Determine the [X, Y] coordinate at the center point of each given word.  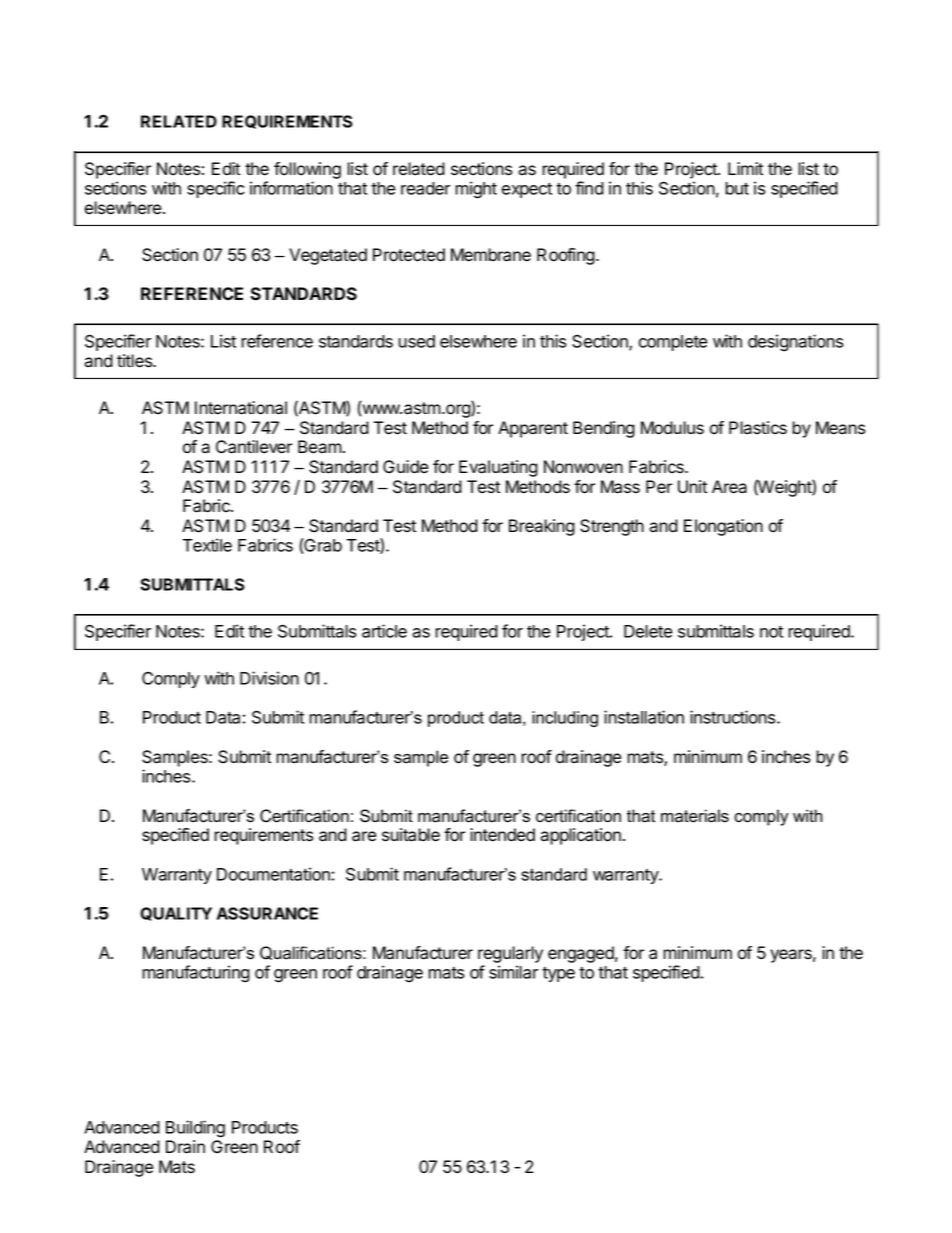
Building [195, 1129]
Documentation [273, 874]
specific [216, 189]
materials [695, 816]
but [737, 188]
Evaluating [498, 468]
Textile [207, 545]
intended [502, 835]
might [476, 190]
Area [729, 487]
